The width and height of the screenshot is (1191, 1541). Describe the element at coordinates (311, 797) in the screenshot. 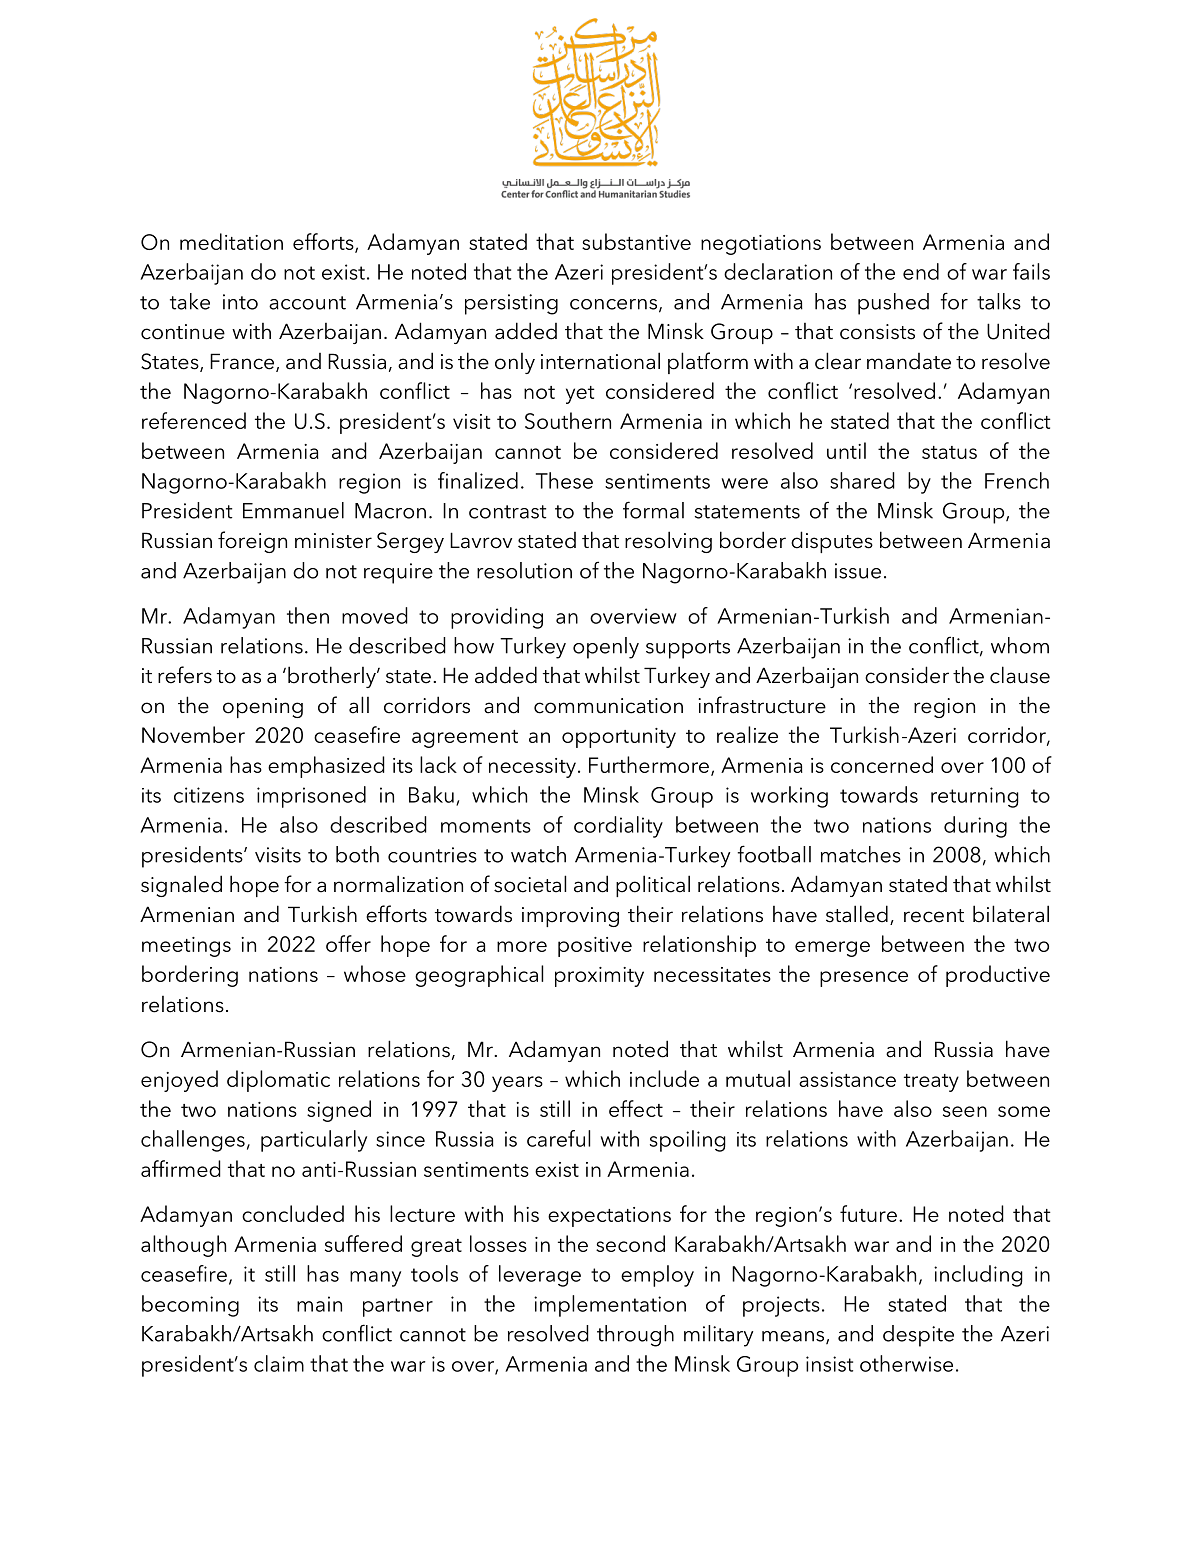

I see `imprisoned` at that location.
